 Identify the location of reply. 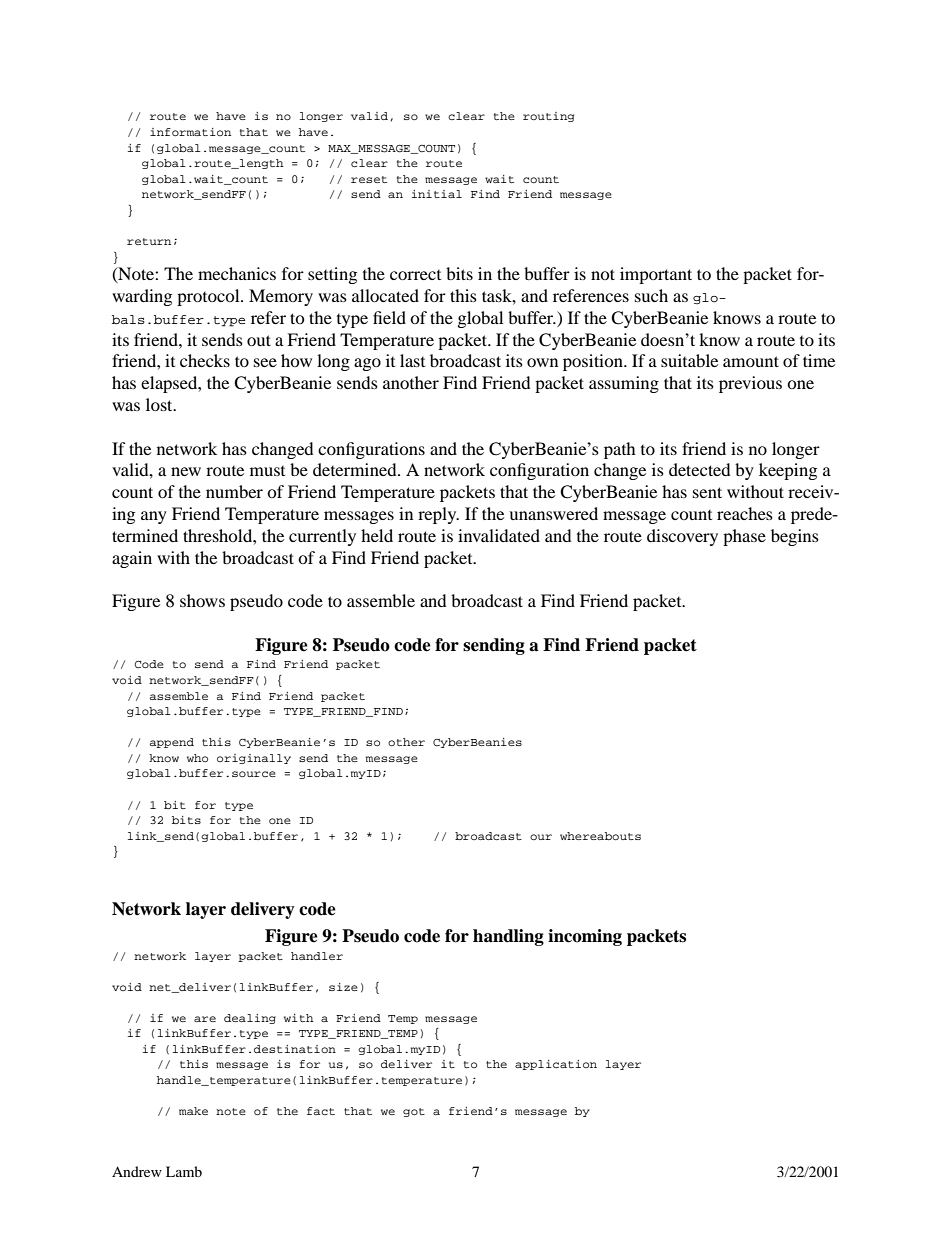
(438, 515).
